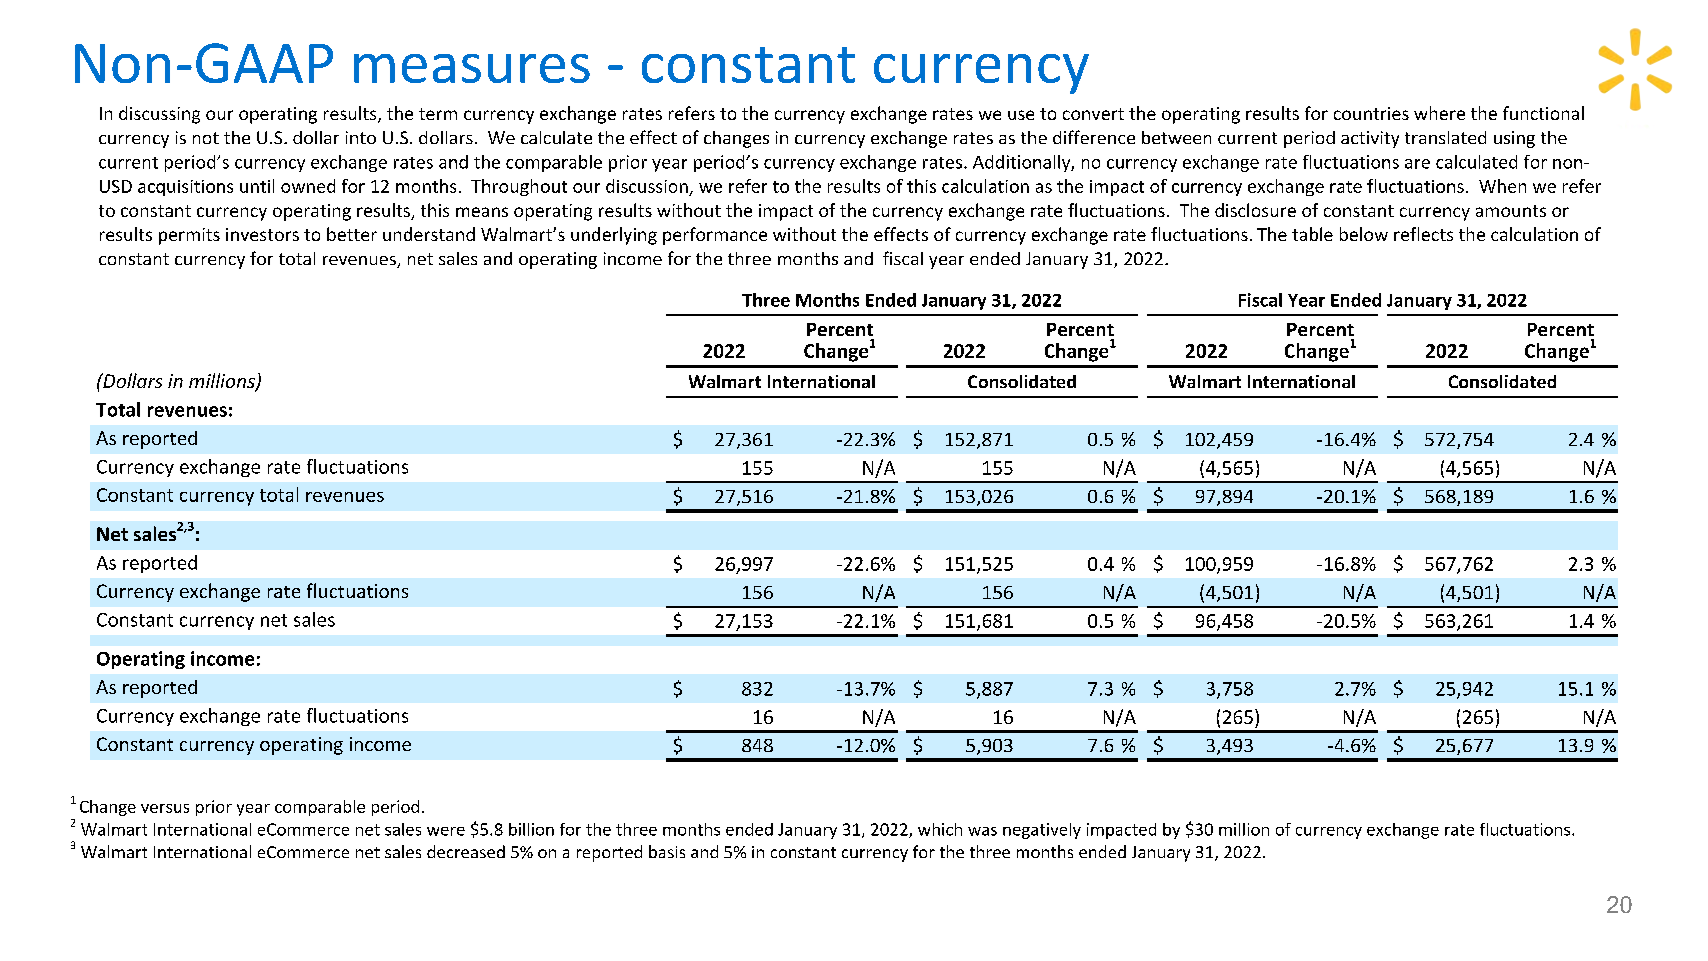  What do you see at coordinates (715, 236) in the screenshot?
I see `performance` at bounding box center [715, 236].
